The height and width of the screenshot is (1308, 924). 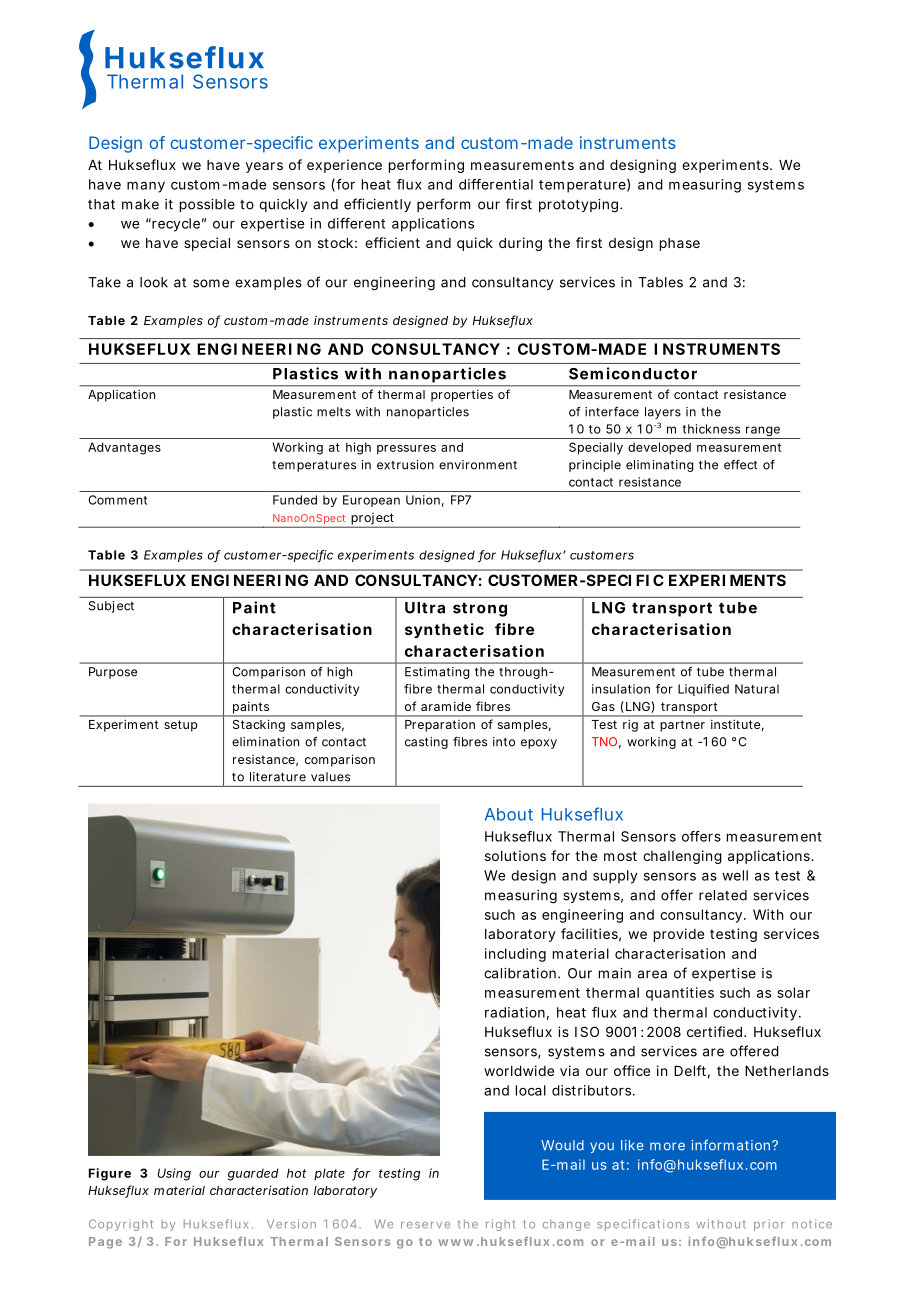 What do you see at coordinates (520, 244) in the screenshot?
I see `during` at bounding box center [520, 244].
